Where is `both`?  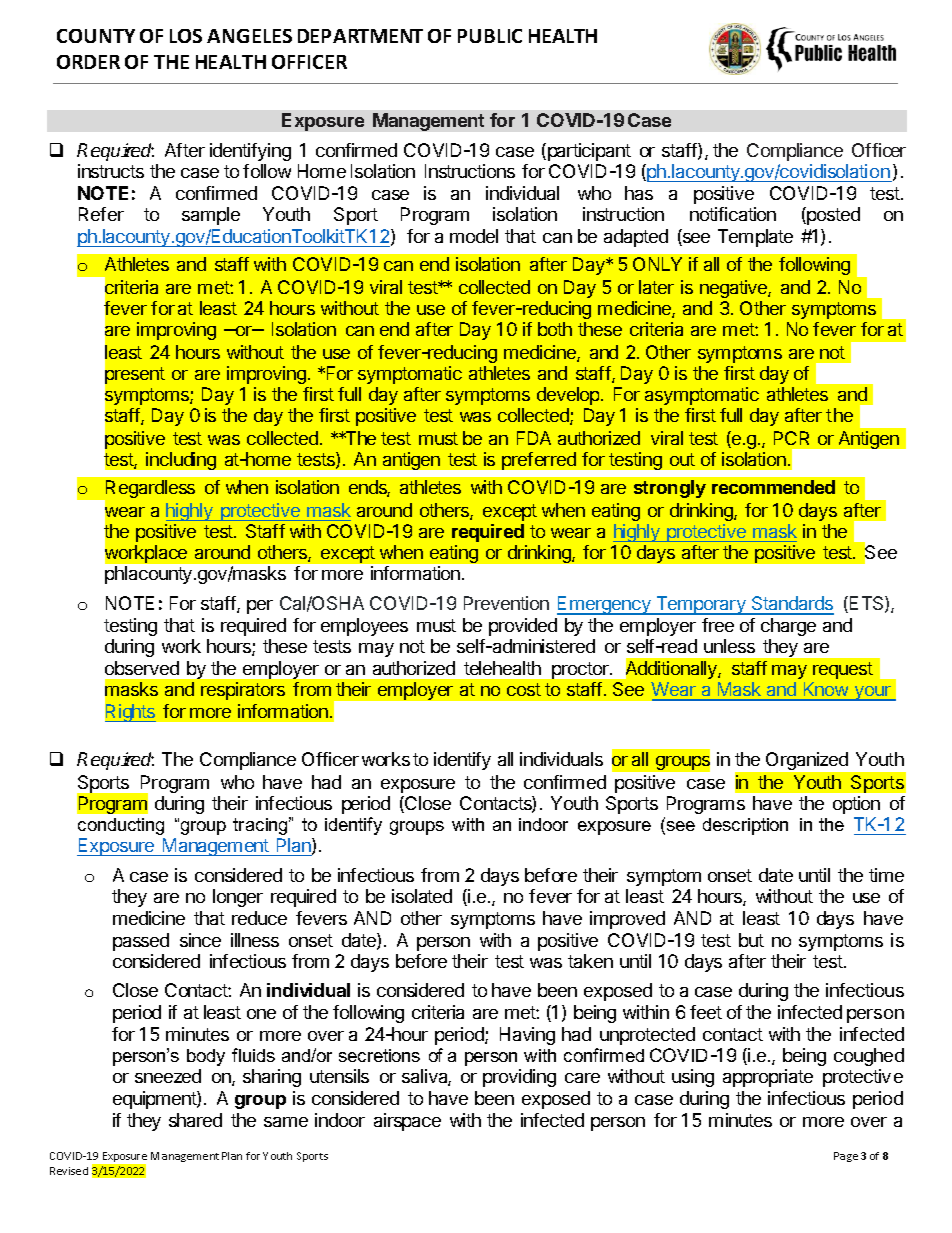 both is located at coordinates (555, 329).
